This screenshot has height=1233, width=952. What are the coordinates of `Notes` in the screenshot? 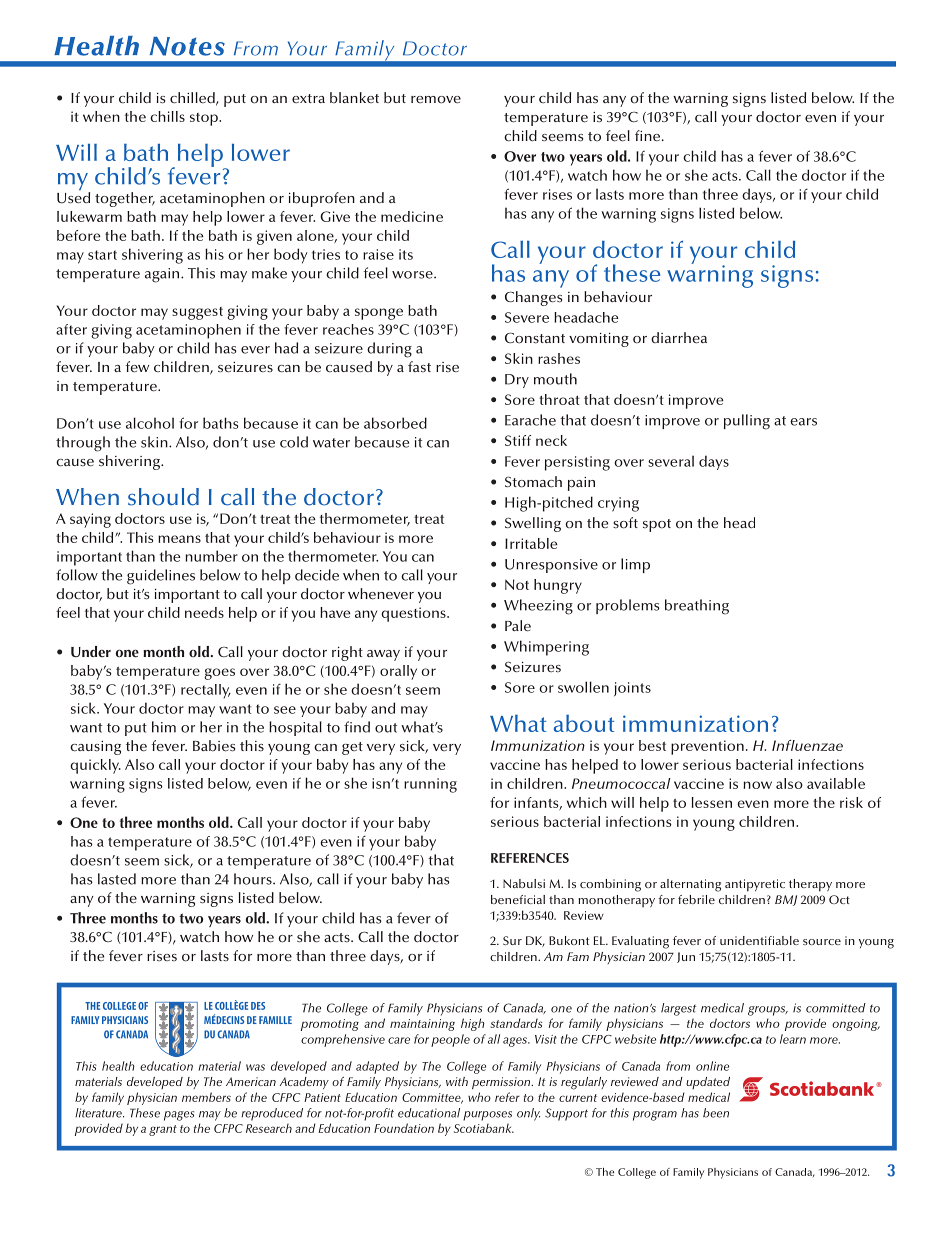 It's located at (187, 46).
